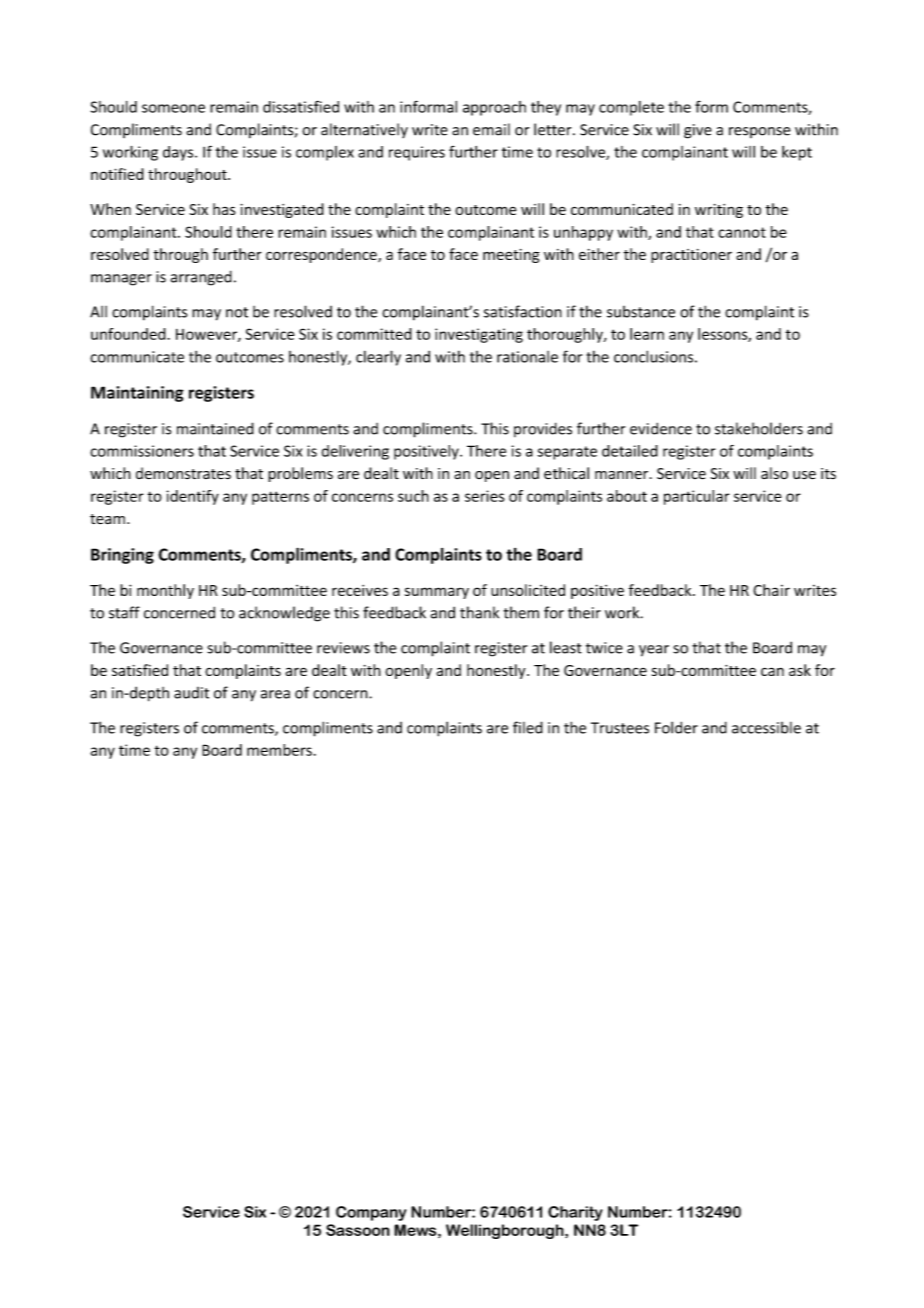 The image size is (924, 1308). Describe the element at coordinates (491, 129) in the screenshot. I see `email` at that location.
